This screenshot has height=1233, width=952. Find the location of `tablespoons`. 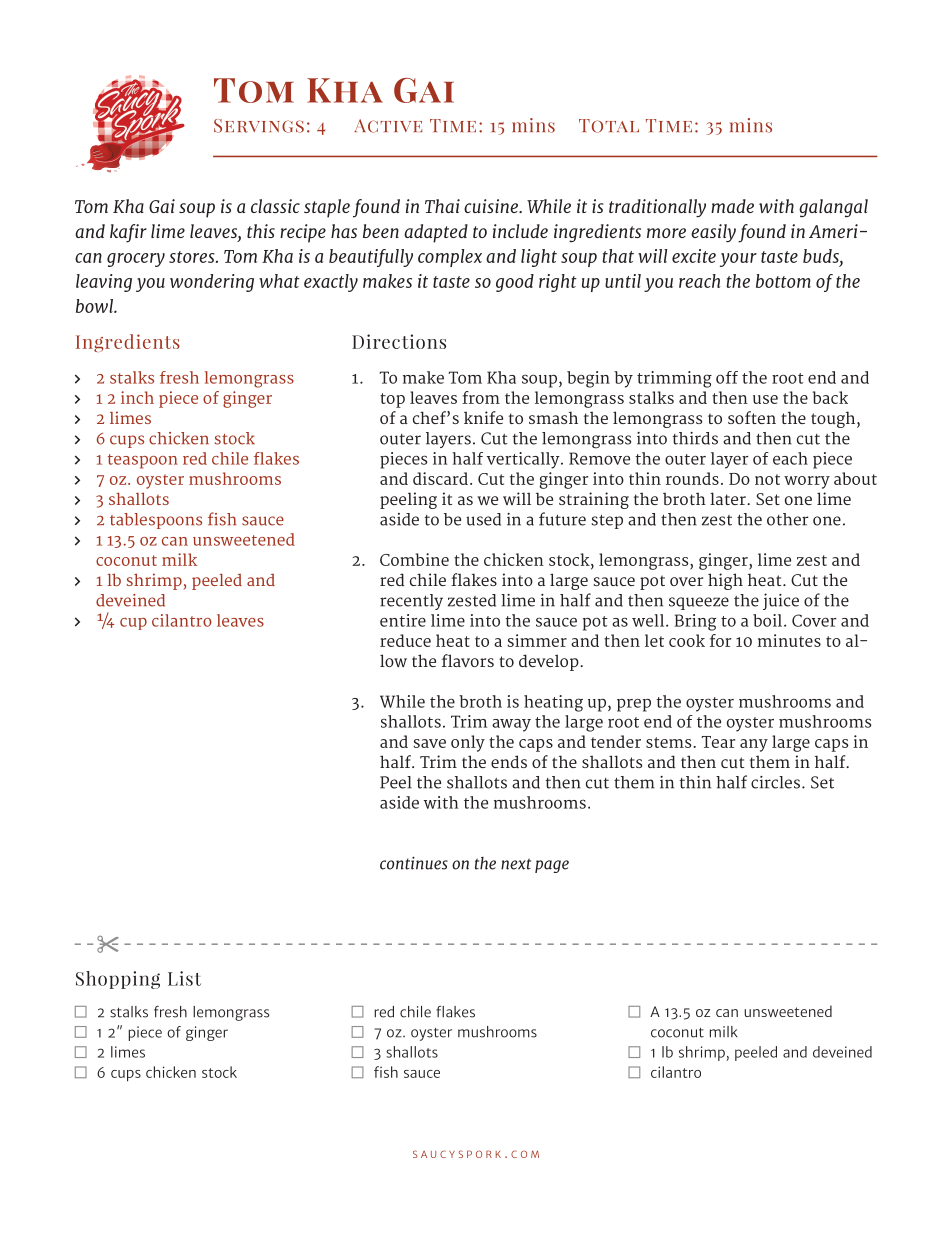

tablespoons is located at coordinates (156, 521).
